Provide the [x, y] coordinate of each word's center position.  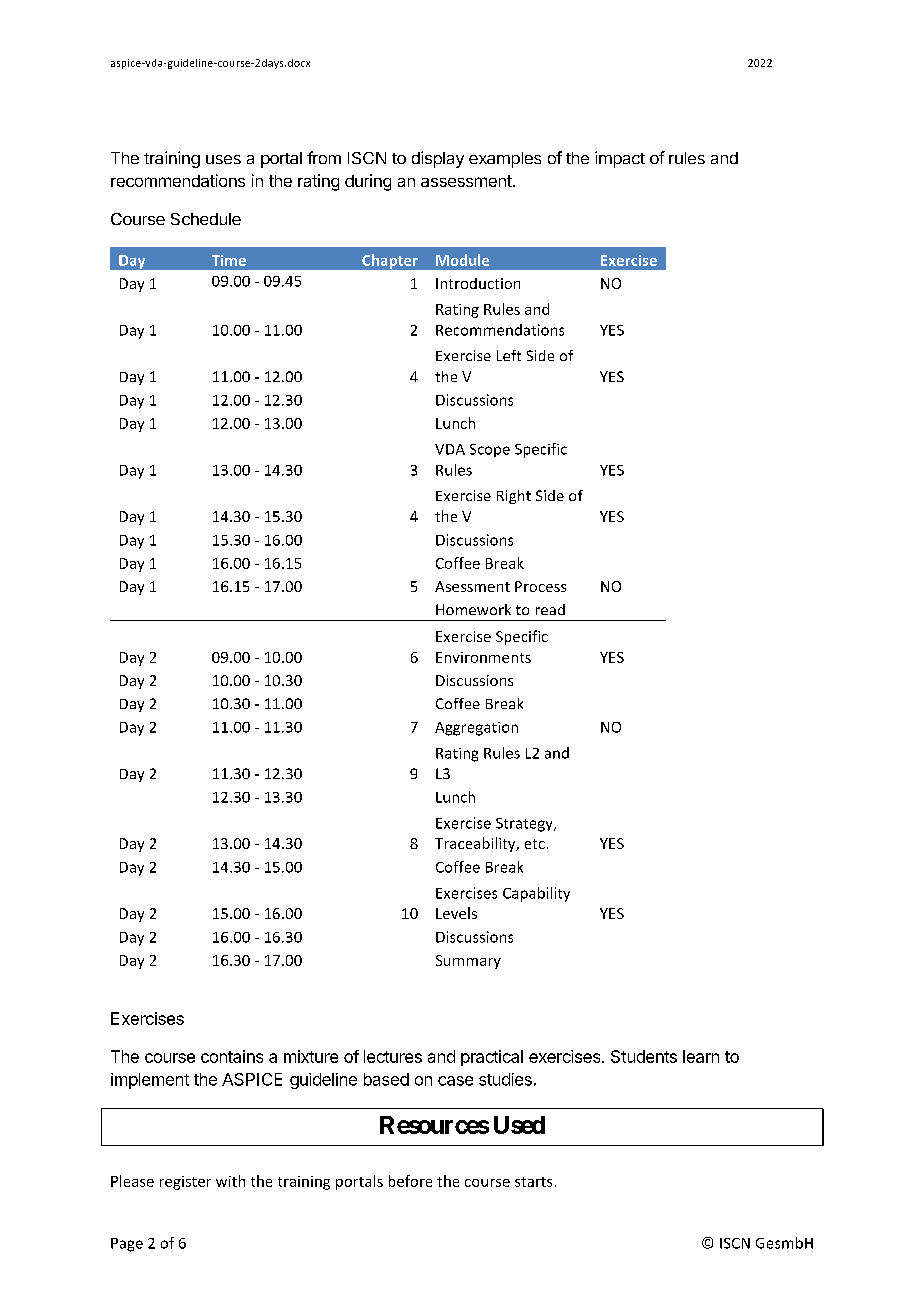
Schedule [206, 219]
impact [620, 159]
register [185, 1183]
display [438, 159]
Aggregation [476, 729]
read [550, 609]
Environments [483, 657]
